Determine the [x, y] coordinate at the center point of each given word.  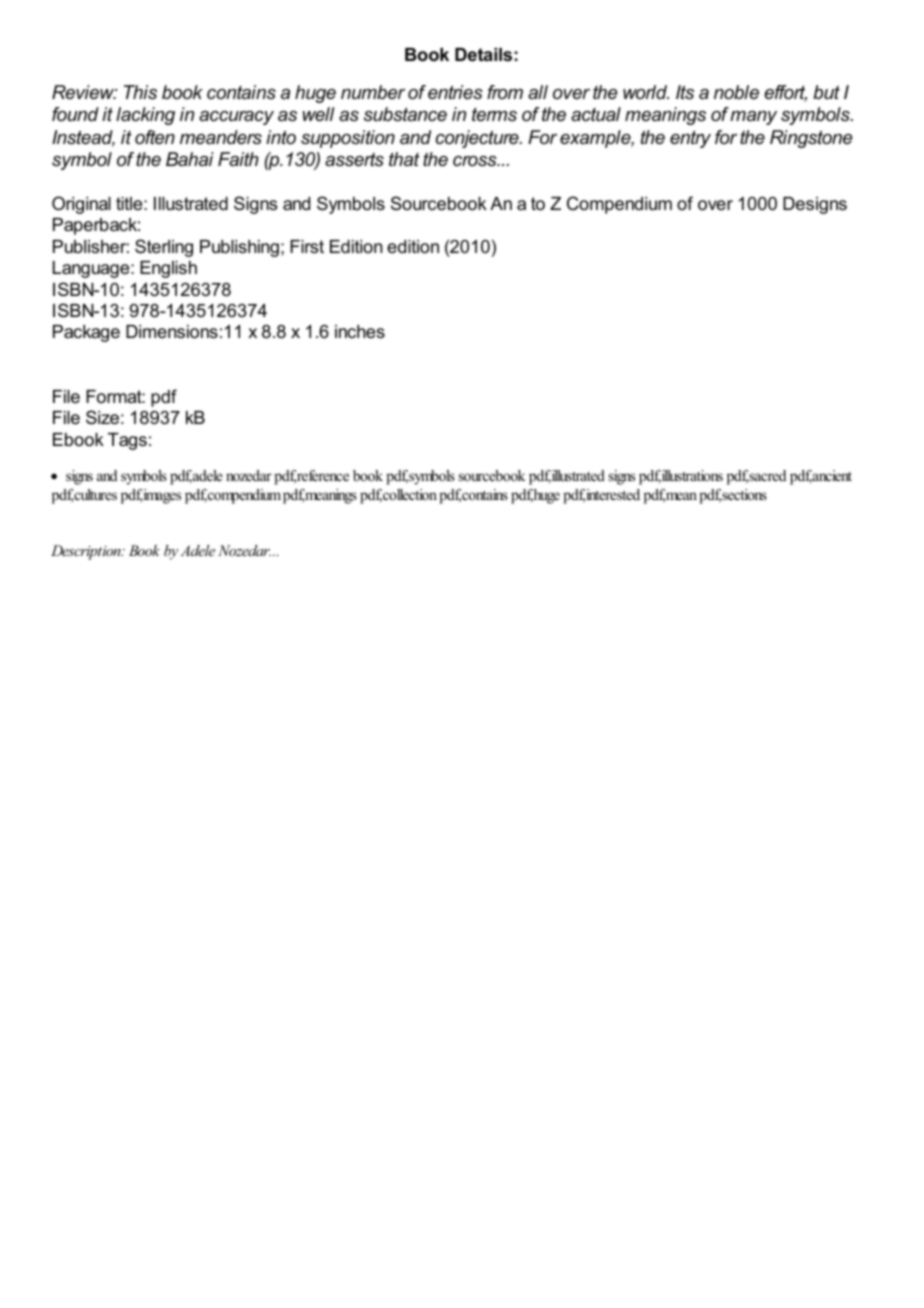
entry [690, 139]
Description [87, 552]
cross [476, 161]
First [307, 247]
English [168, 269]
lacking [145, 116]
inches [360, 331]
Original [81, 205]
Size [102, 417]
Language [92, 269]
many [753, 118]
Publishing [239, 248]
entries [455, 92]
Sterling [164, 248]
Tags [127, 441]
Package [86, 333]
